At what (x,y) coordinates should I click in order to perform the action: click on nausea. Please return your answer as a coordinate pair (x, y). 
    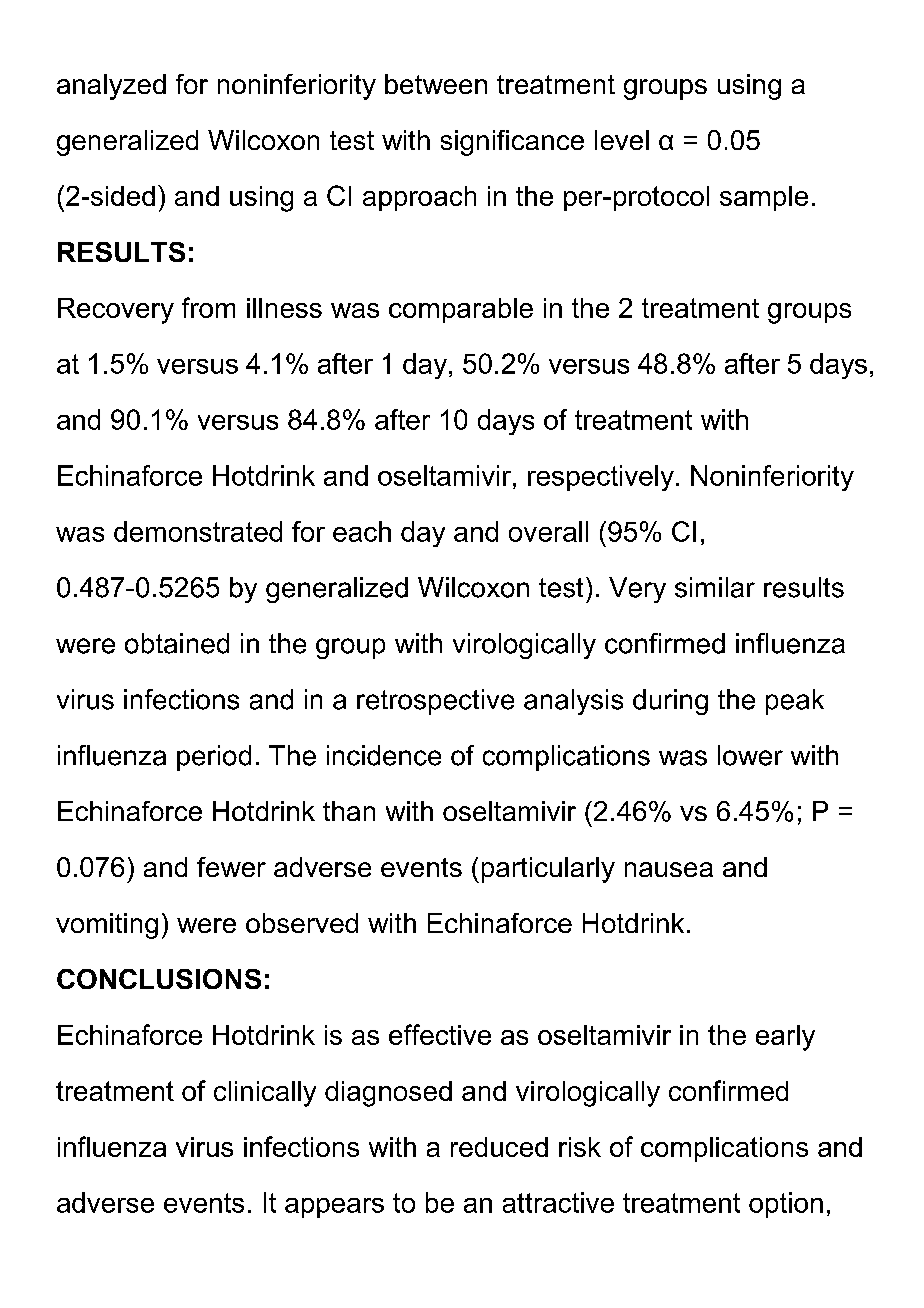
    Looking at the image, I should click on (669, 869).
